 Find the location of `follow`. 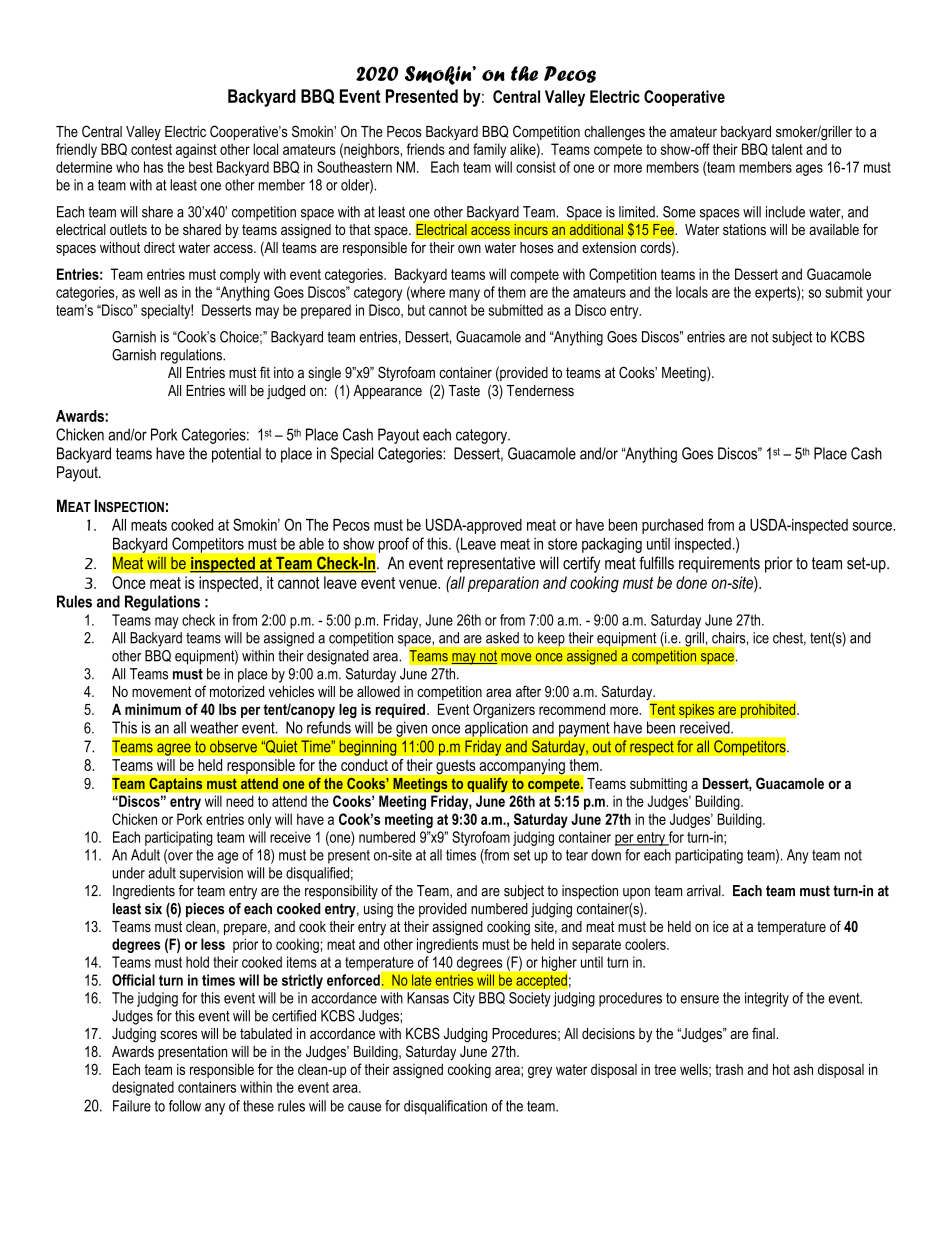

follow is located at coordinates (185, 1106).
